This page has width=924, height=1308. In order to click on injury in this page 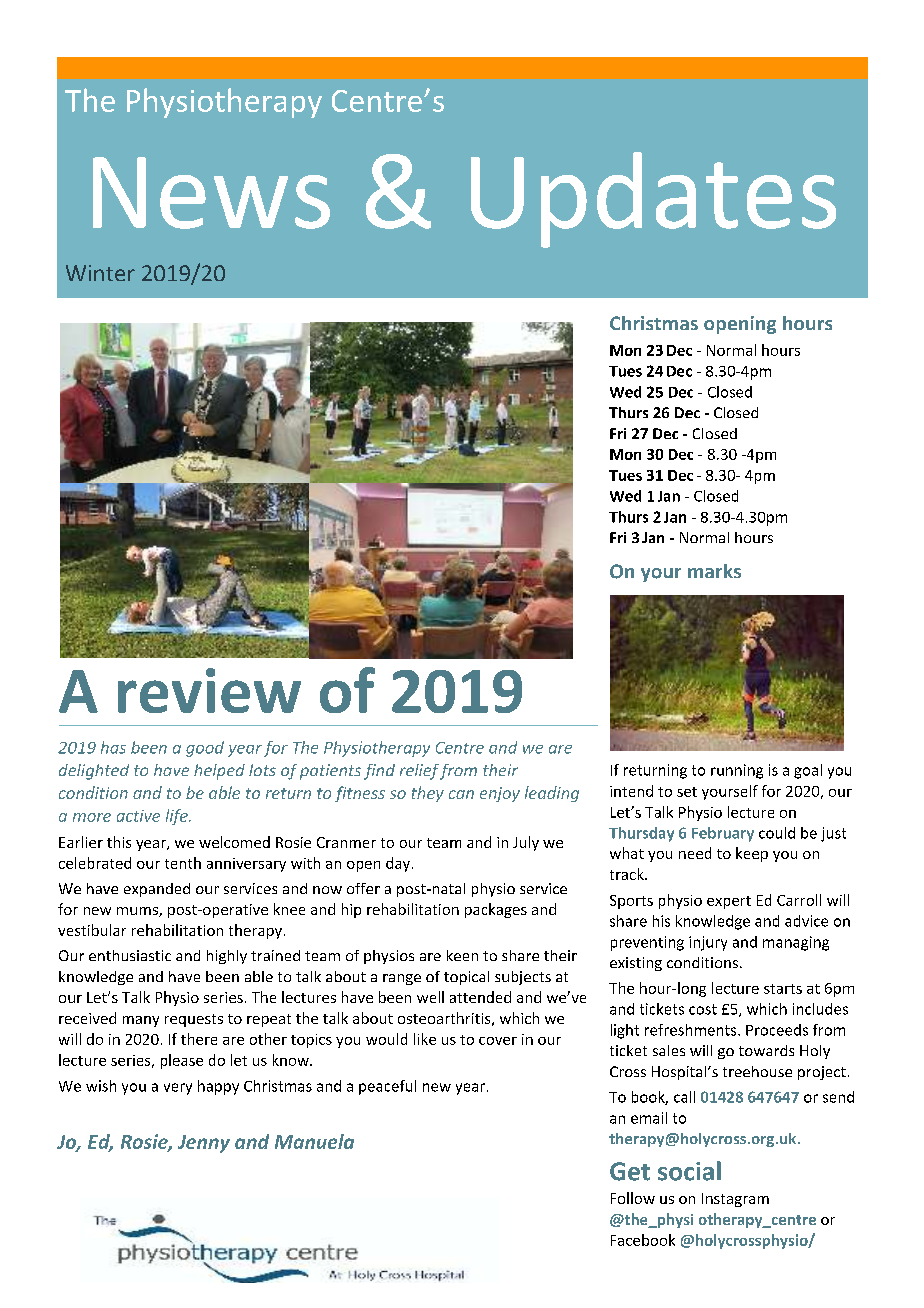, I will do `click(708, 943)`.
